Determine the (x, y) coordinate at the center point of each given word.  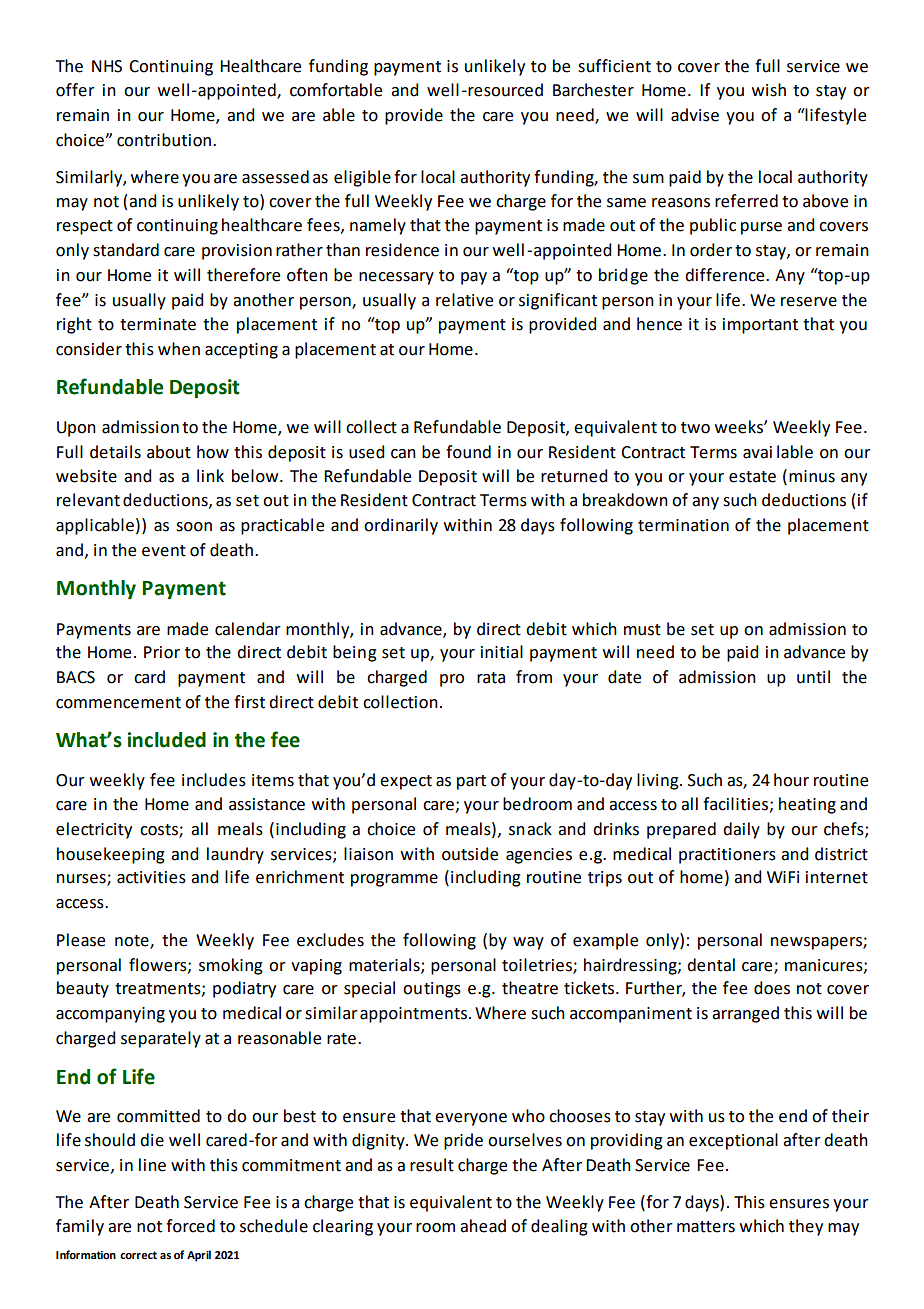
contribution (165, 140)
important (760, 326)
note (133, 941)
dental (711, 965)
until (813, 677)
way (528, 943)
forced (190, 1226)
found (468, 452)
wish (769, 90)
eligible (362, 178)
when (179, 349)
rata (491, 678)
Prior (162, 652)
